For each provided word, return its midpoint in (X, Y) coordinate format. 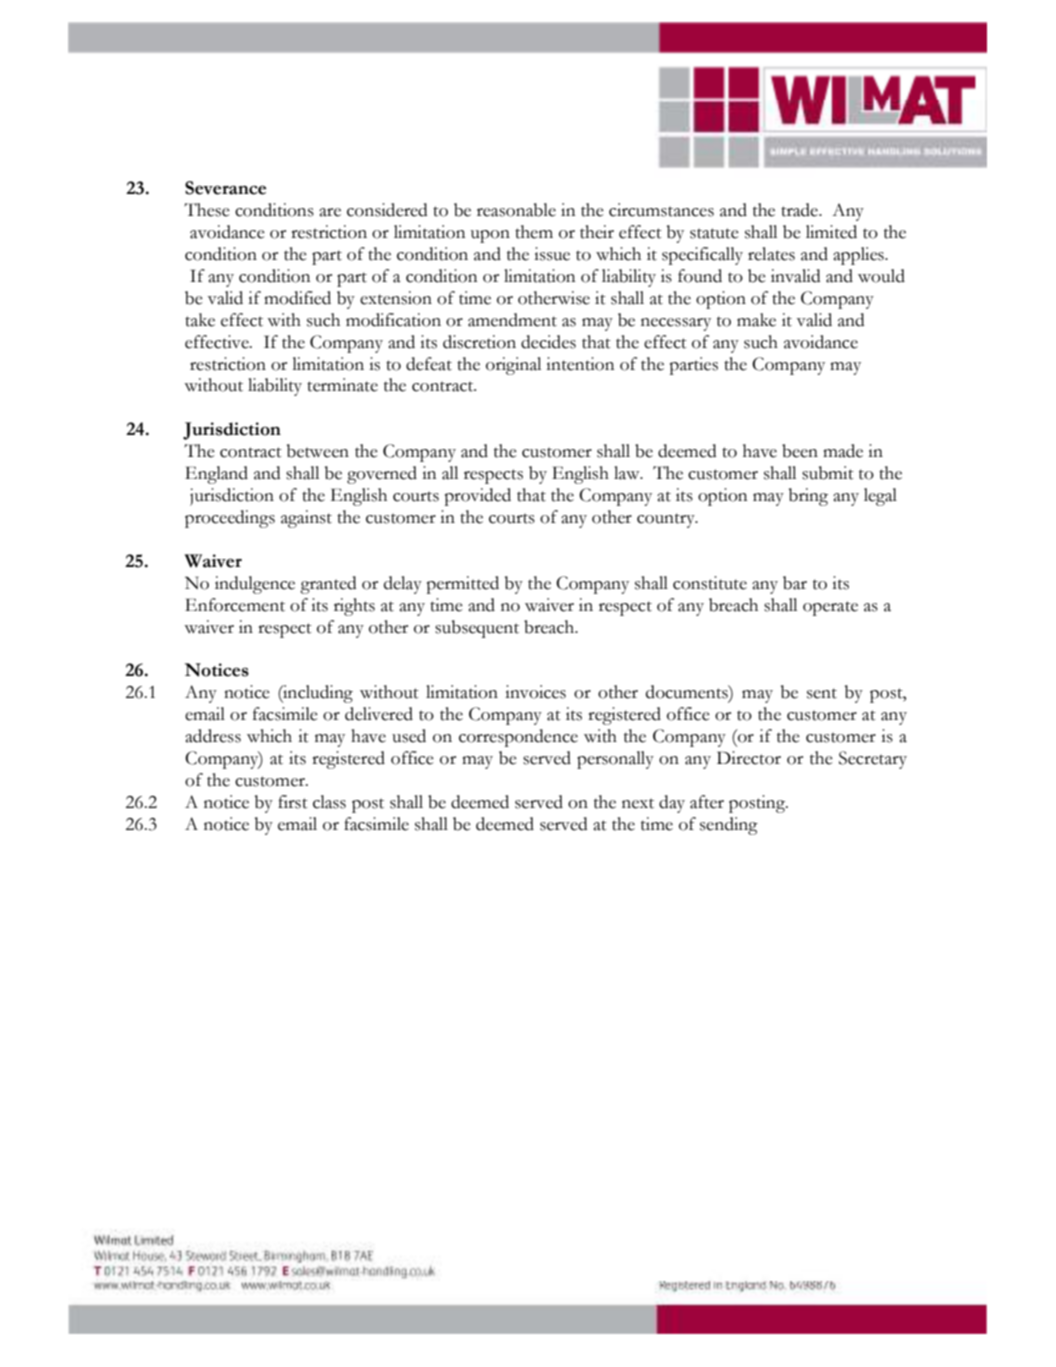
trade (800, 210)
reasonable (516, 210)
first (293, 802)
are (330, 212)
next (638, 803)
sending (729, 826)
